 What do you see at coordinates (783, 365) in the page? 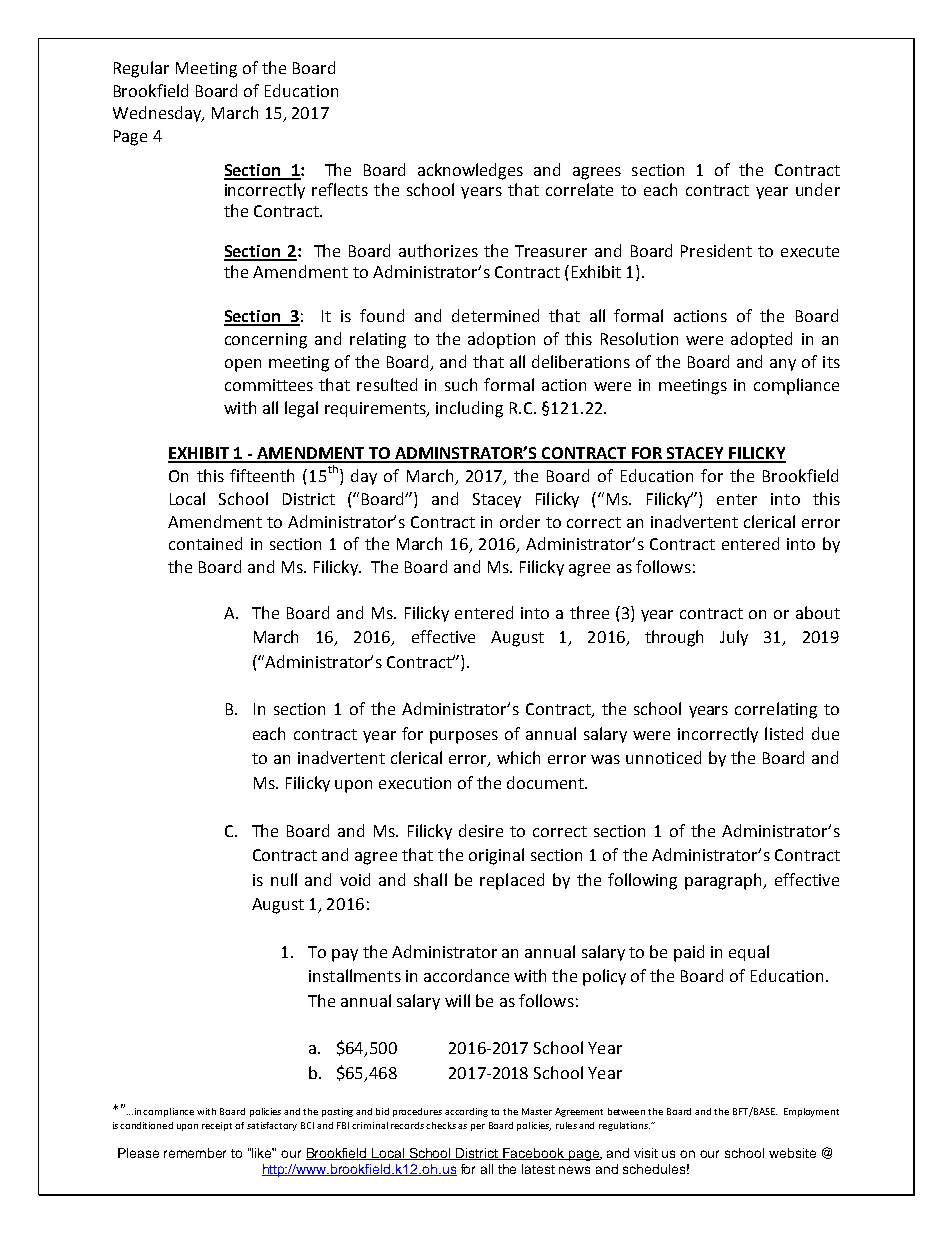
I see `any` at bounding box center [783, 365].
